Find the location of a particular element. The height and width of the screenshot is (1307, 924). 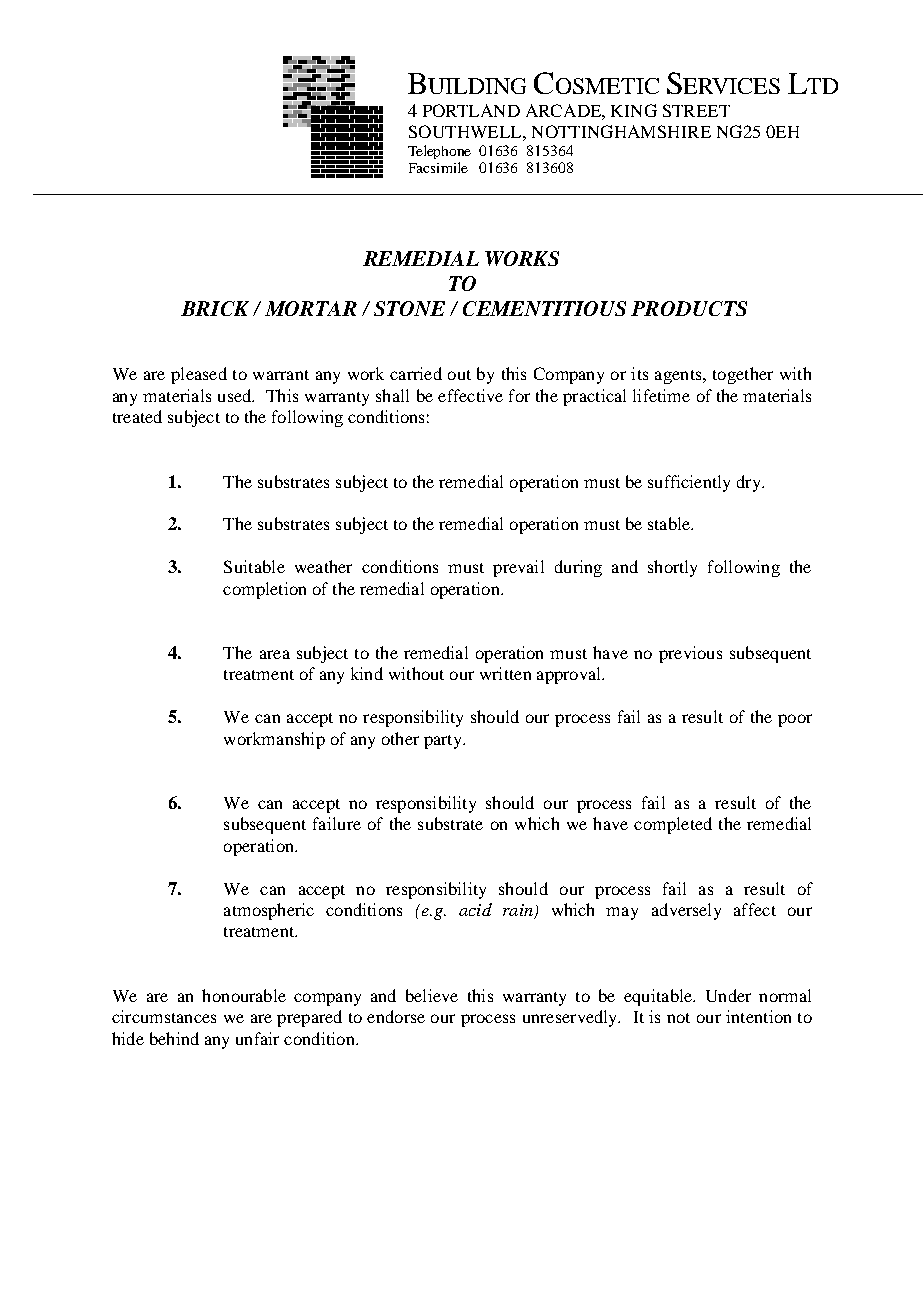

Suitable is located at coordinates (254, 566).
